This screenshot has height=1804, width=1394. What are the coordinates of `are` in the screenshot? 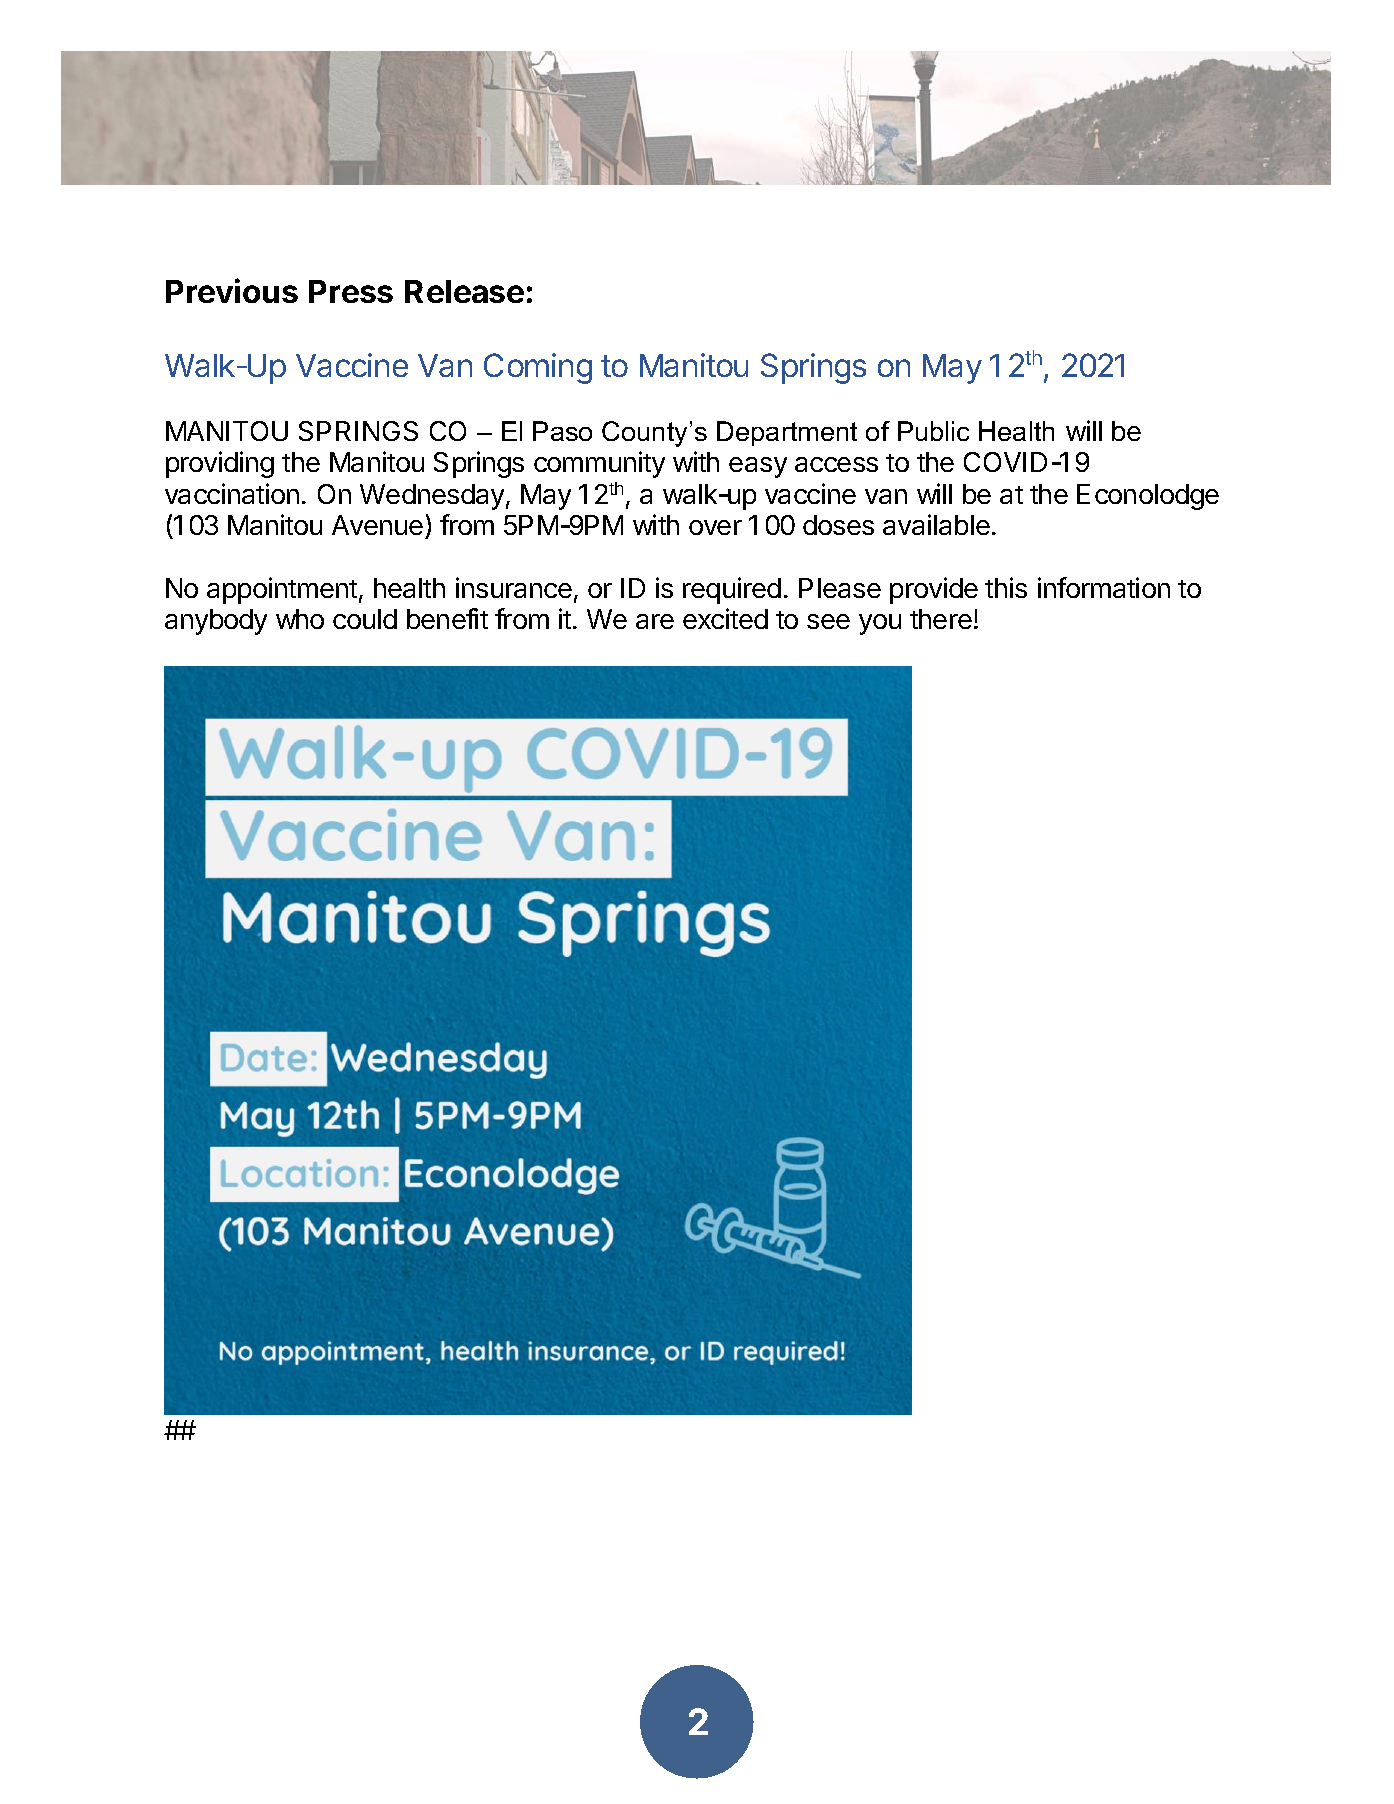 It's located at (655, 621).
